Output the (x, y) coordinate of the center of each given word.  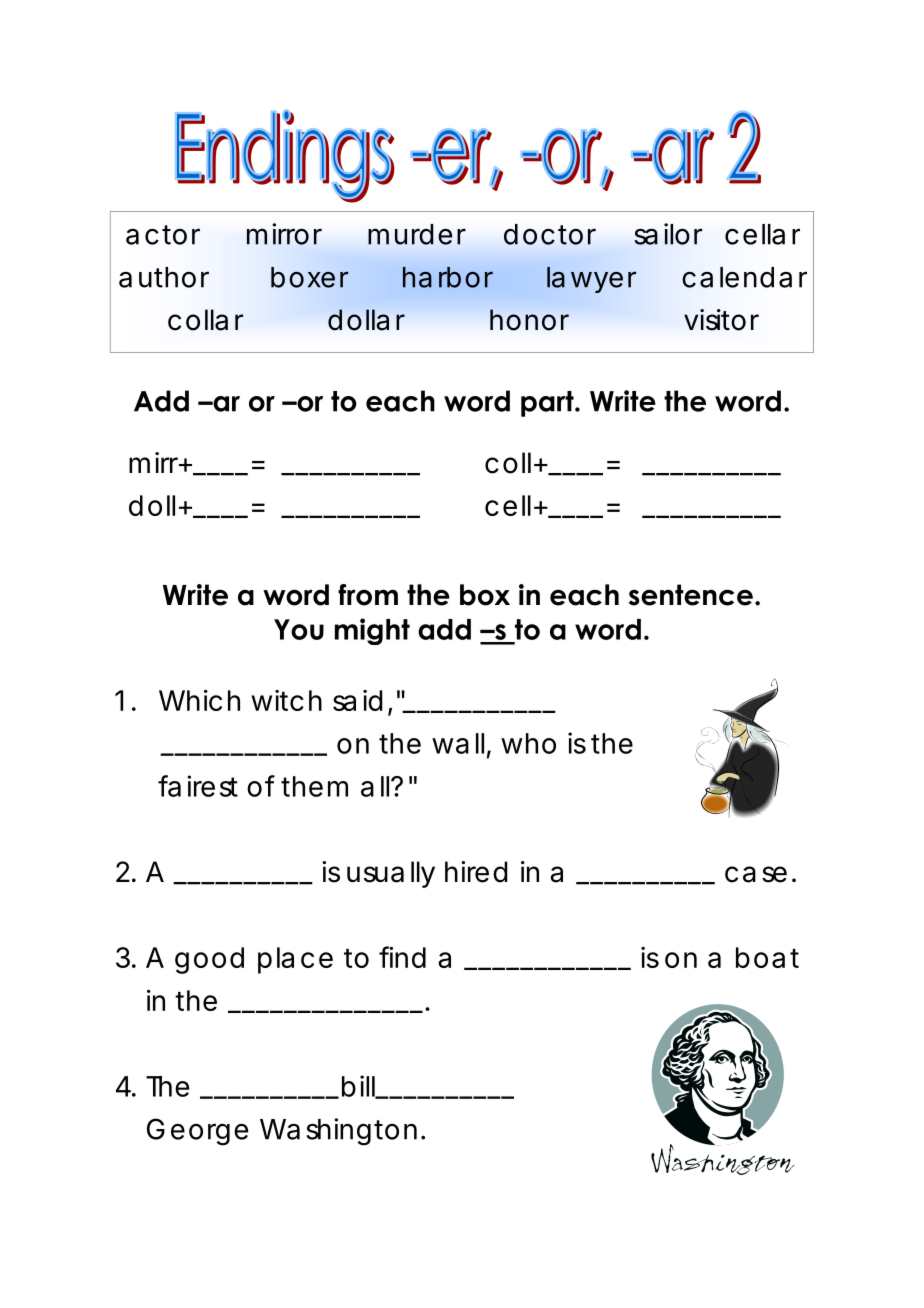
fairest (198, 786)
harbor (448, 277)
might (372, 631)
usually (391, 874)
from (368, 595)
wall (458, 743)
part (548, 404)
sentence (691, 595)
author (164, 277)
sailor (668, 234)
